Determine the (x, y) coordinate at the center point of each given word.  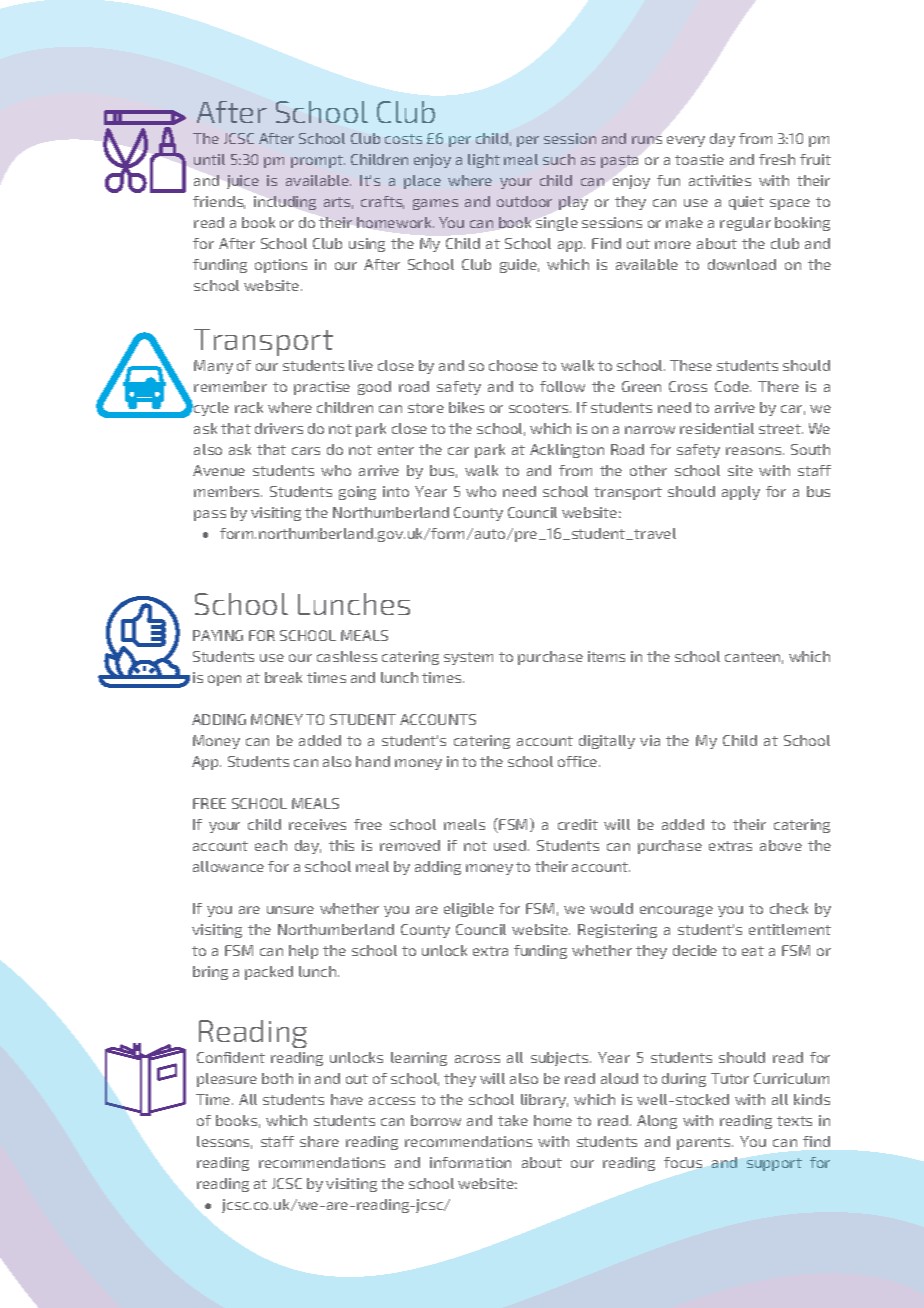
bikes (466, 407)
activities (720, 180)
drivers (279, 428)
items (606, 656)
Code (733, 386)
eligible (469, 910)
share (319, 1141)
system (468, 658)
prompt (318, 161)
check (789, 908)
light (484, 161)
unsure (290, 910)
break (283, 677)
